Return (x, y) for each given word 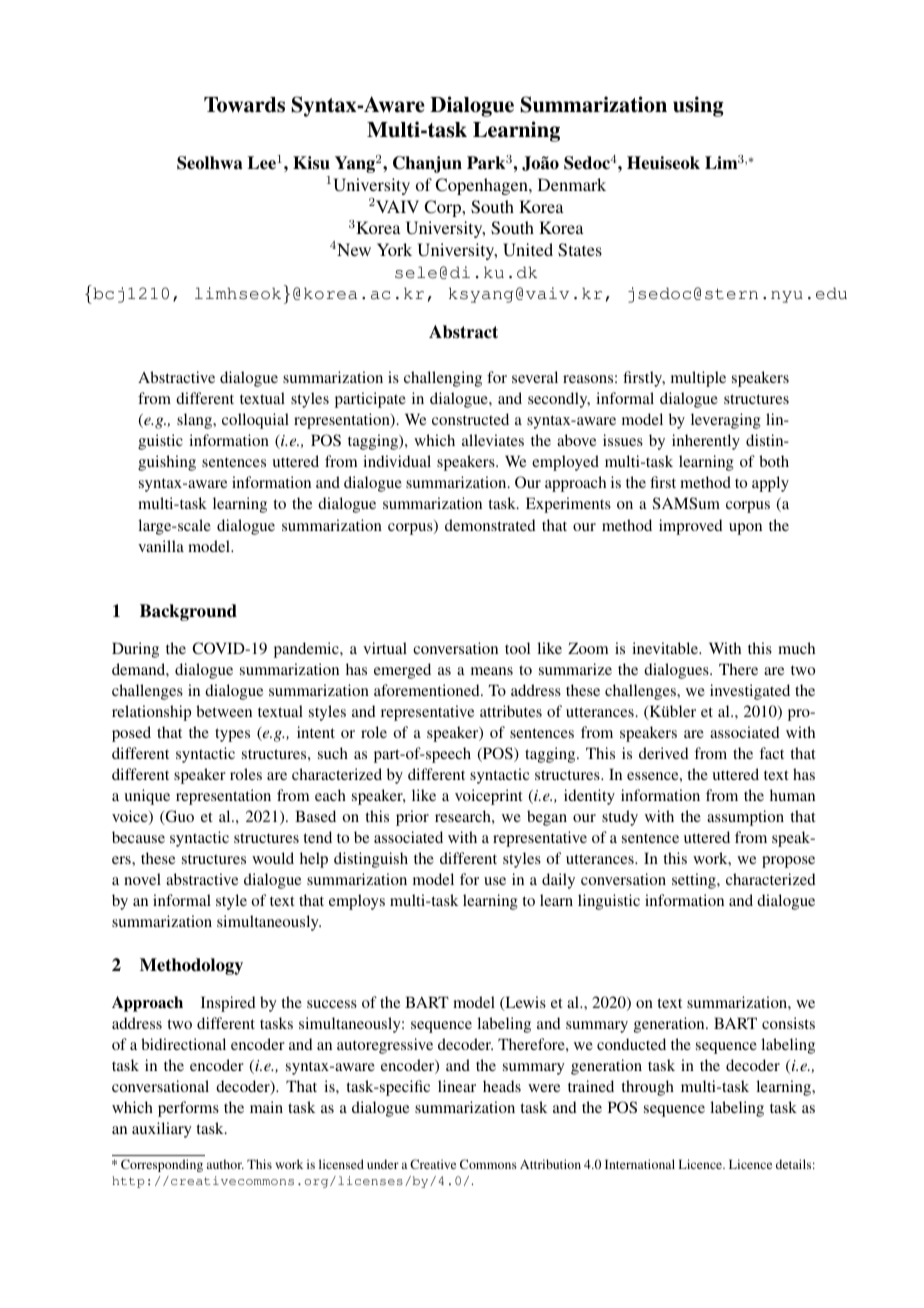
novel (142, 879)
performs (188, 1109)
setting (695, 881)
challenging (443, 379)
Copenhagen (482, 186)
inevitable (666, 648)
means (492, 671)
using (698, 106)
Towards (244, 105)
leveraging (726, 421)
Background (188, 612)
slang (195, 421)
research (464, 816)
